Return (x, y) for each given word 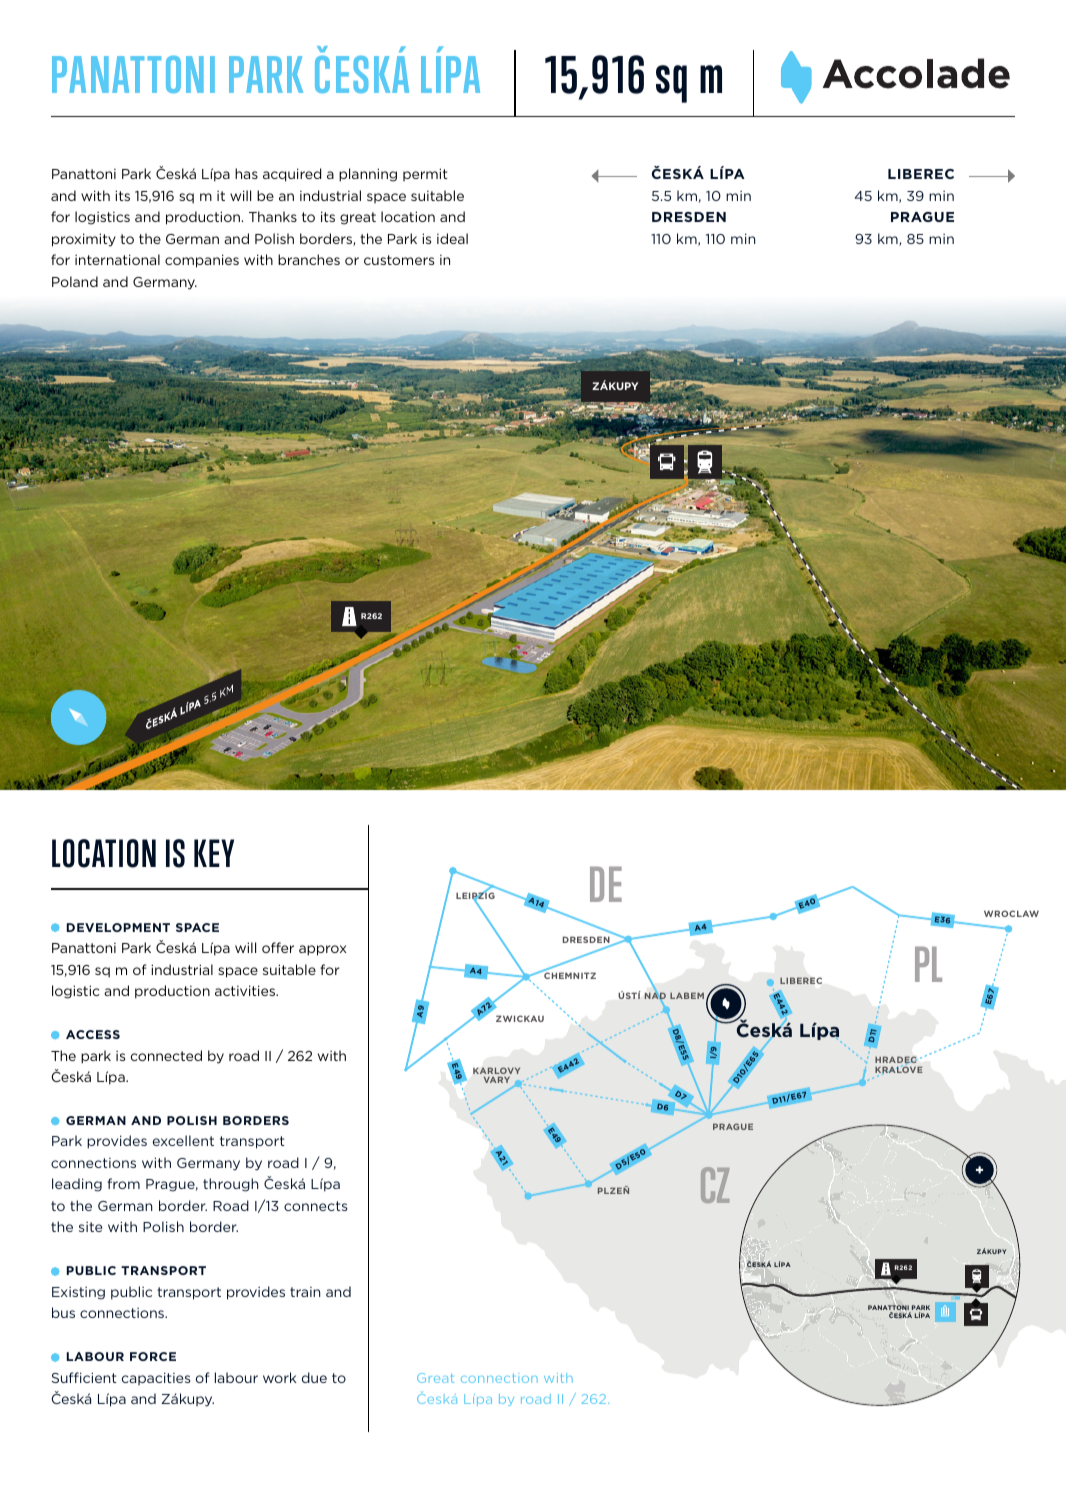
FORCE (153, 1356)
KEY (214, 853)
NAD (655, 996)
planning (368, 175)
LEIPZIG (475, 896)
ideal (452, 238)
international (117, 259)
